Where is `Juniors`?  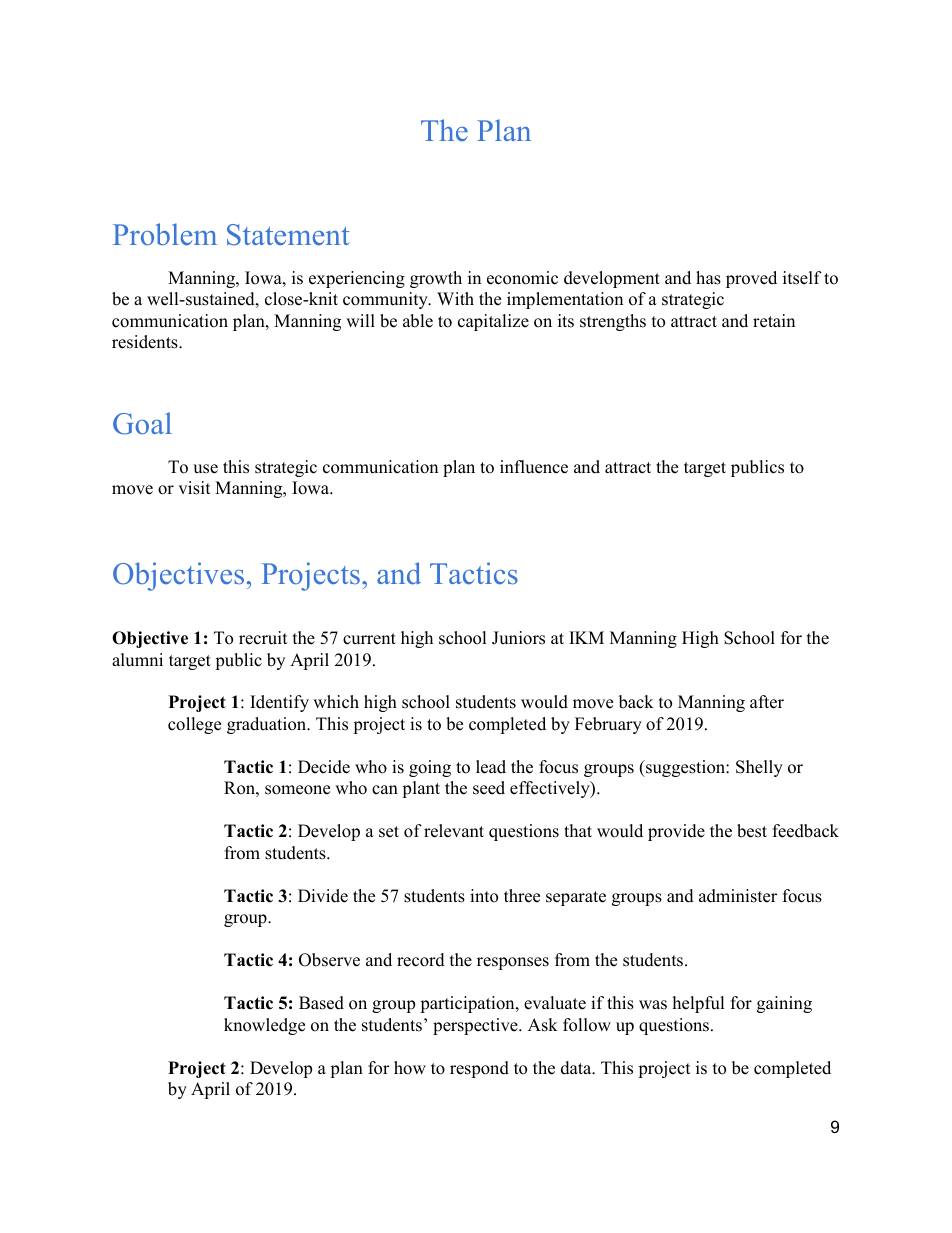 Juniors is located at coordinates (518, 638).
